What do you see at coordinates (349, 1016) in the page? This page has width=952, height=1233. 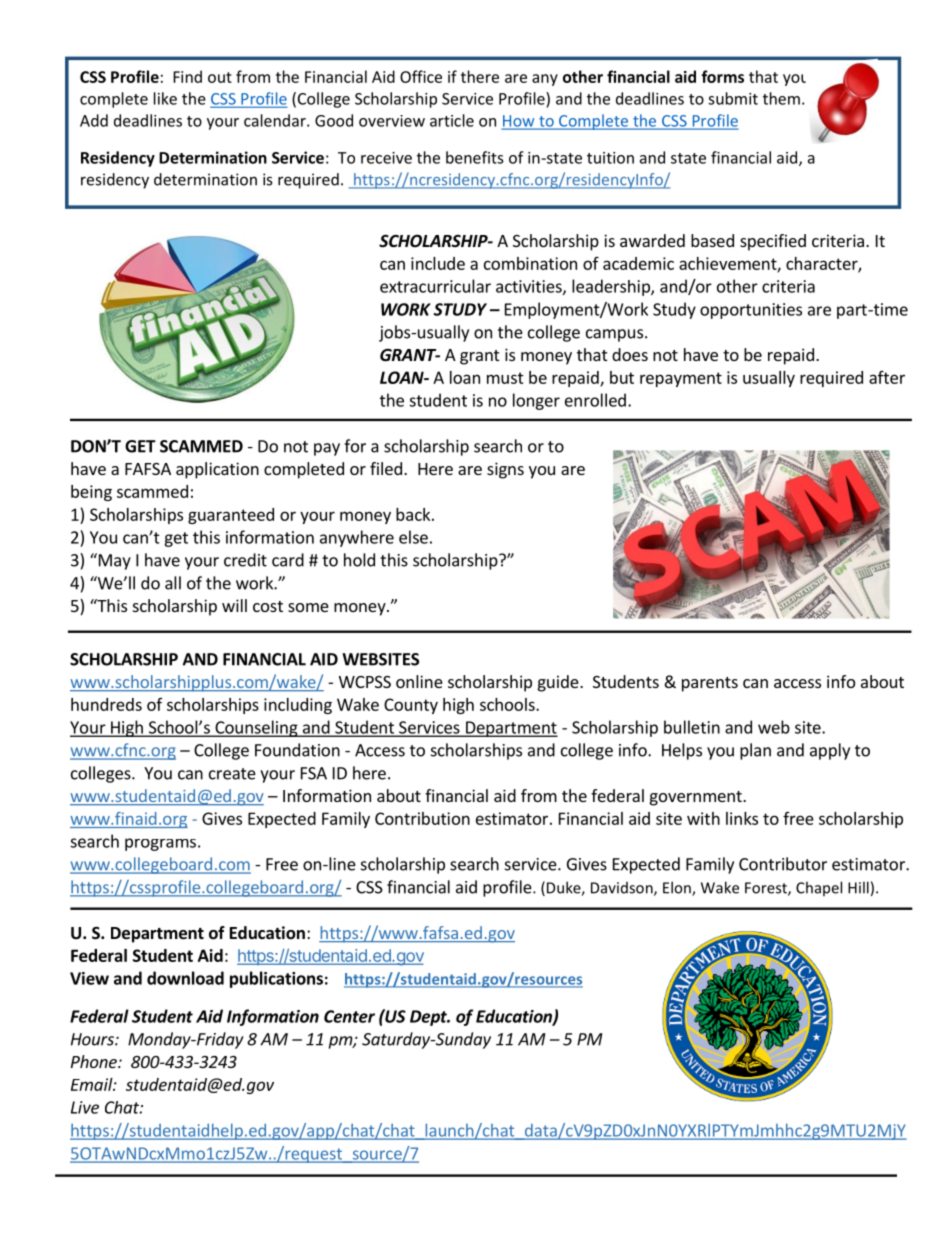 I see `Center` at bounding box center [349, 1016].
